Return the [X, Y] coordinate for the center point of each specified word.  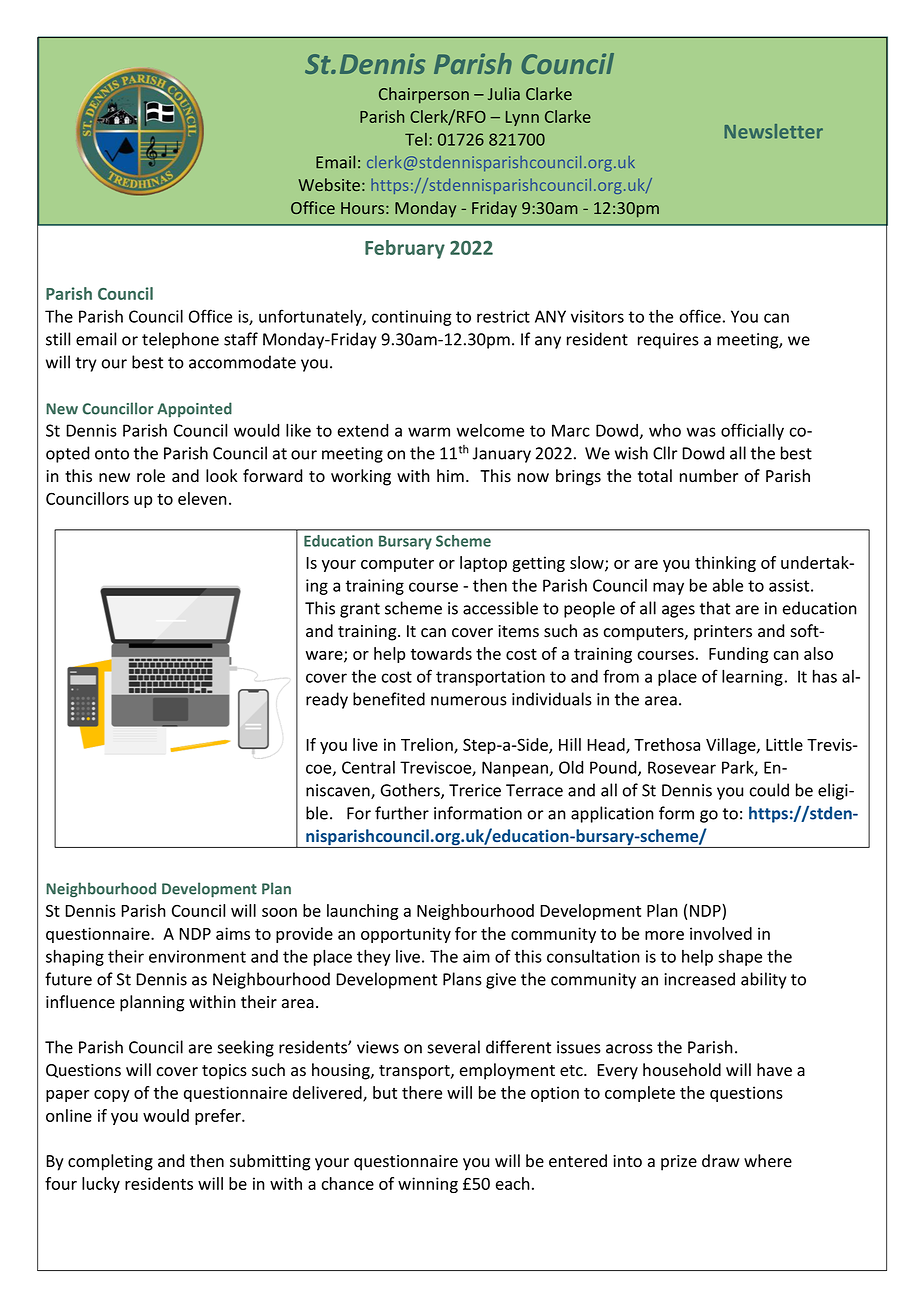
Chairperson [424, 95]
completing [110, 1162]
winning [428, 1185]
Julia [504, 93]
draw [721, 1161]
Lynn [522, 118]
